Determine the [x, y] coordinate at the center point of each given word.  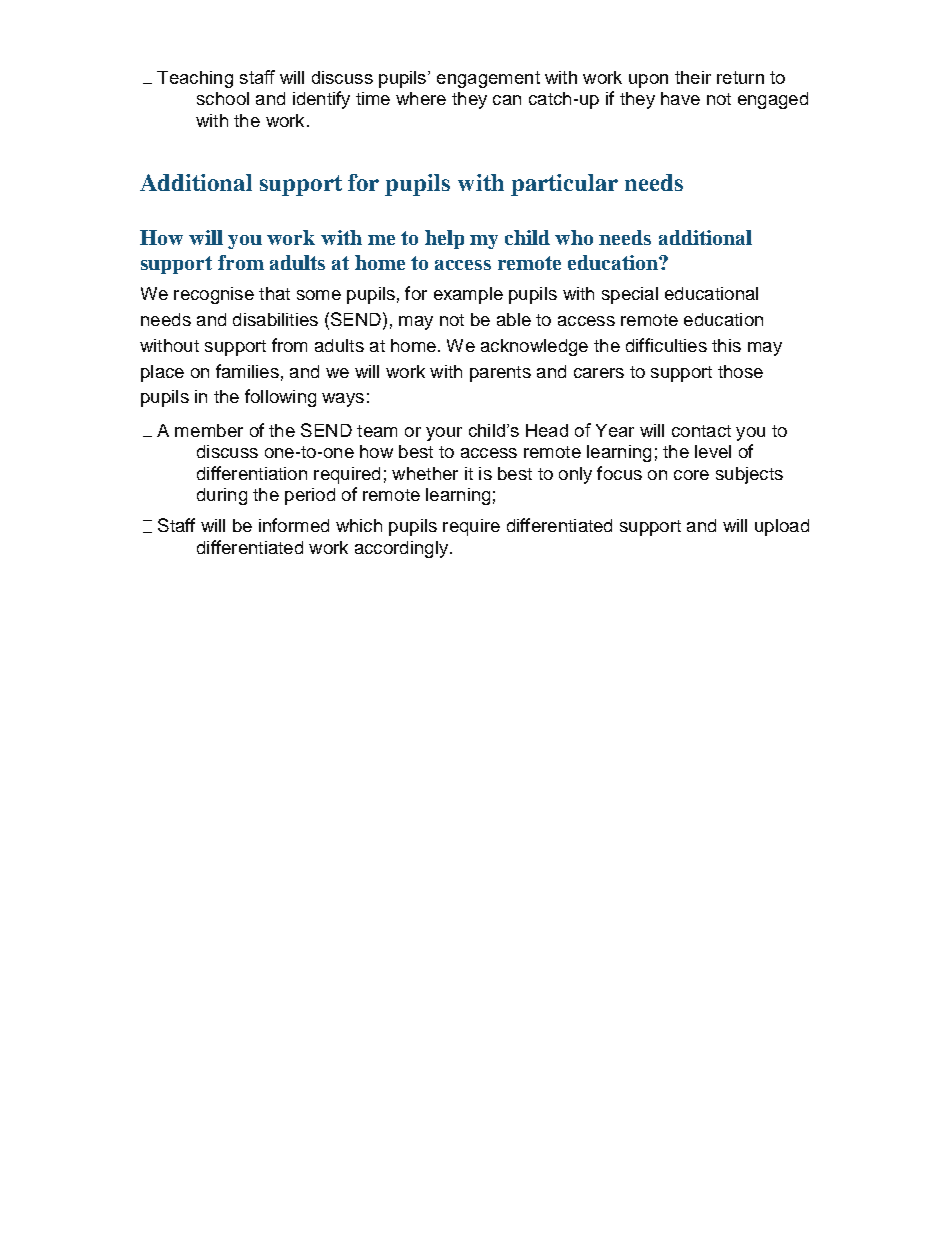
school [223, 98]
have [680, 98]
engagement [488, 79]
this [726, 345]
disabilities [275, 319]
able [514, 319]
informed [294, 525]
